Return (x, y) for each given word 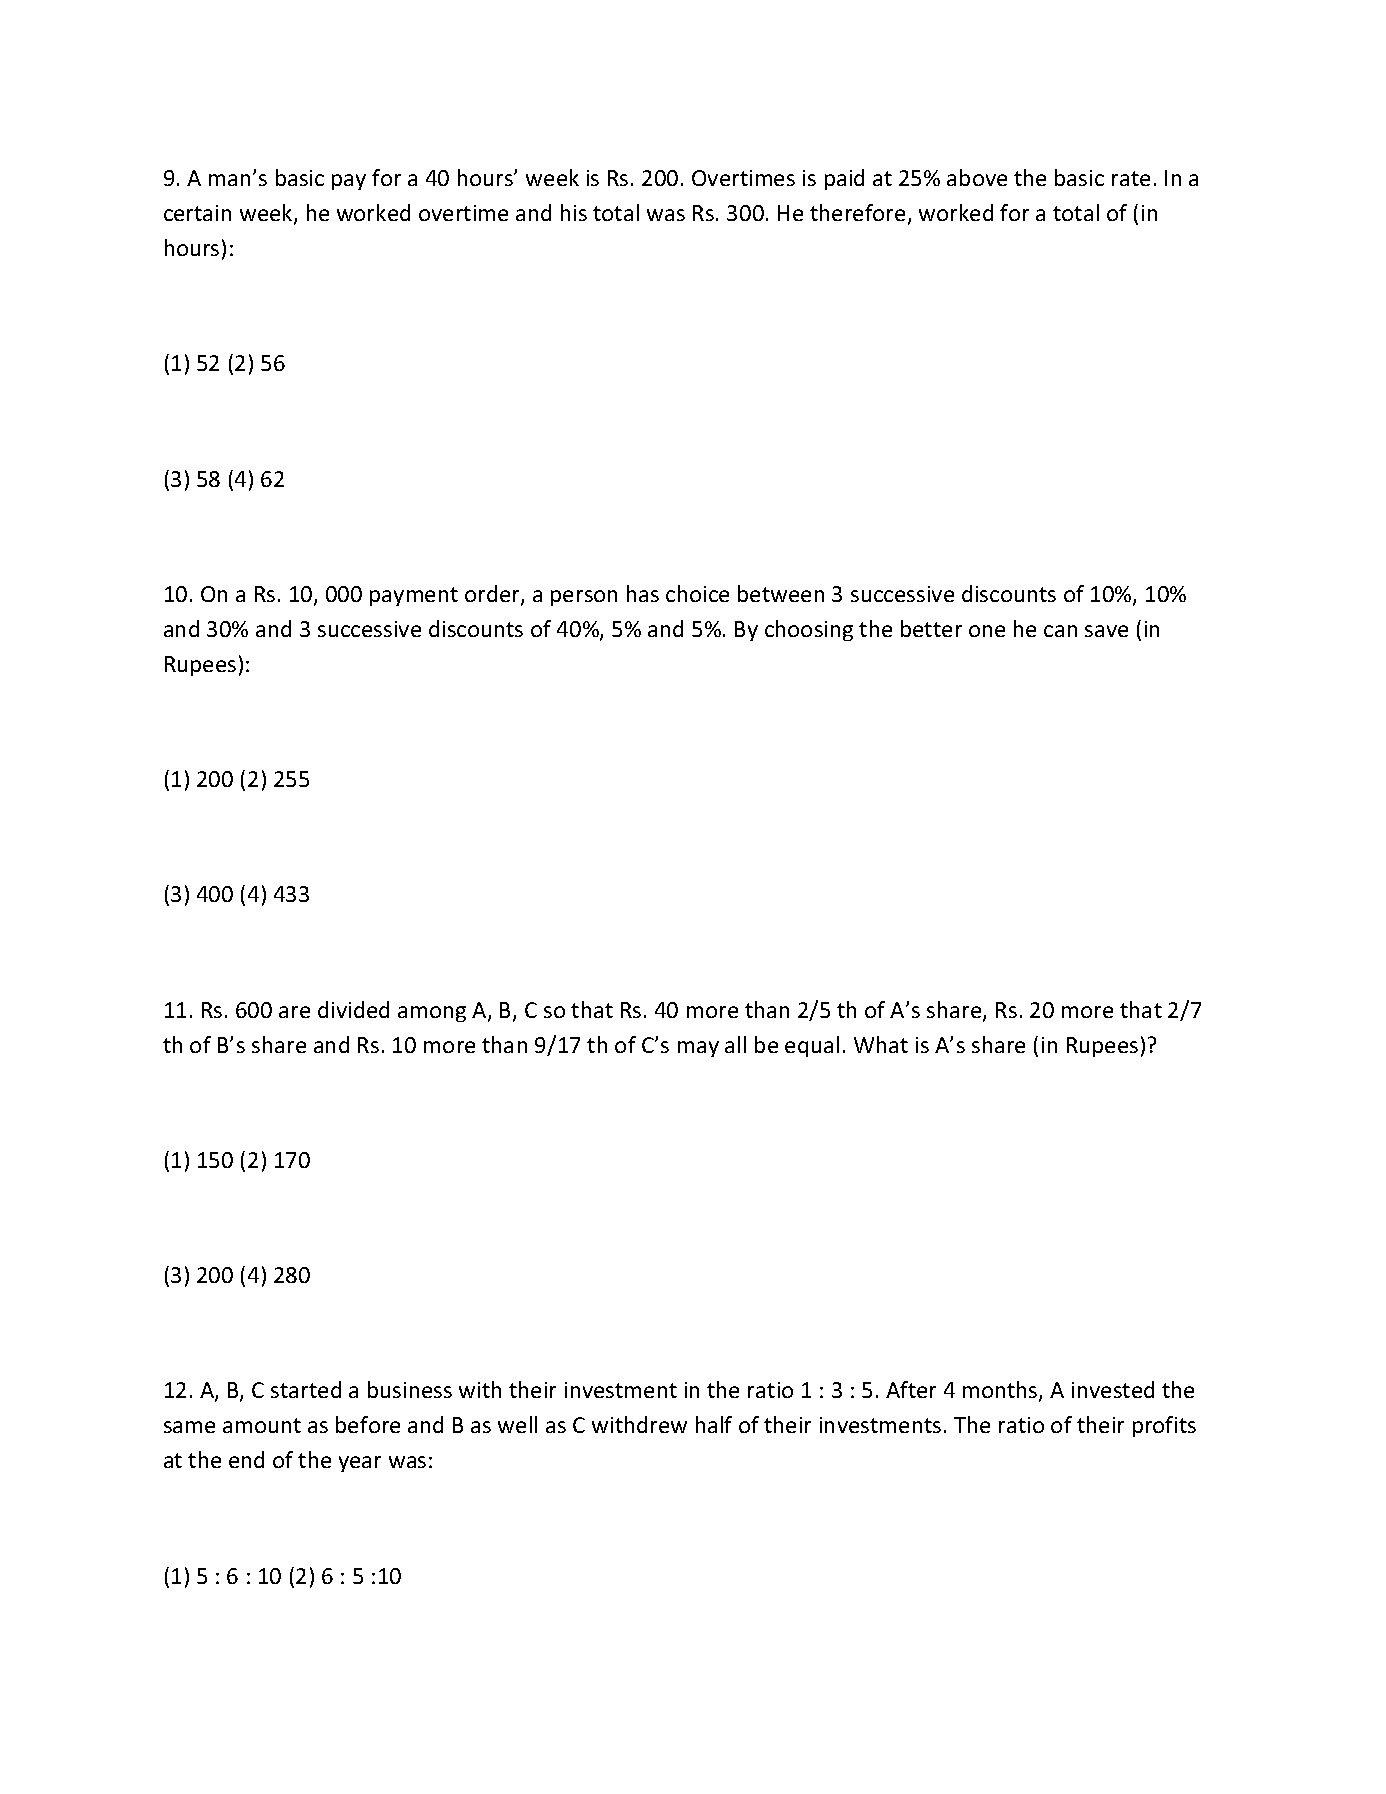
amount (262, 1425)
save (1106, 631)
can (1060, 631)
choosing (809, 630)
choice (697, 593)
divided (353, 1009)
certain (197, 213)
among (432, 1014)
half (714, 1424)
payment (414, 596)
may (698, 1049)
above (977, 177)
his (574, 212)
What (881, 1044)
